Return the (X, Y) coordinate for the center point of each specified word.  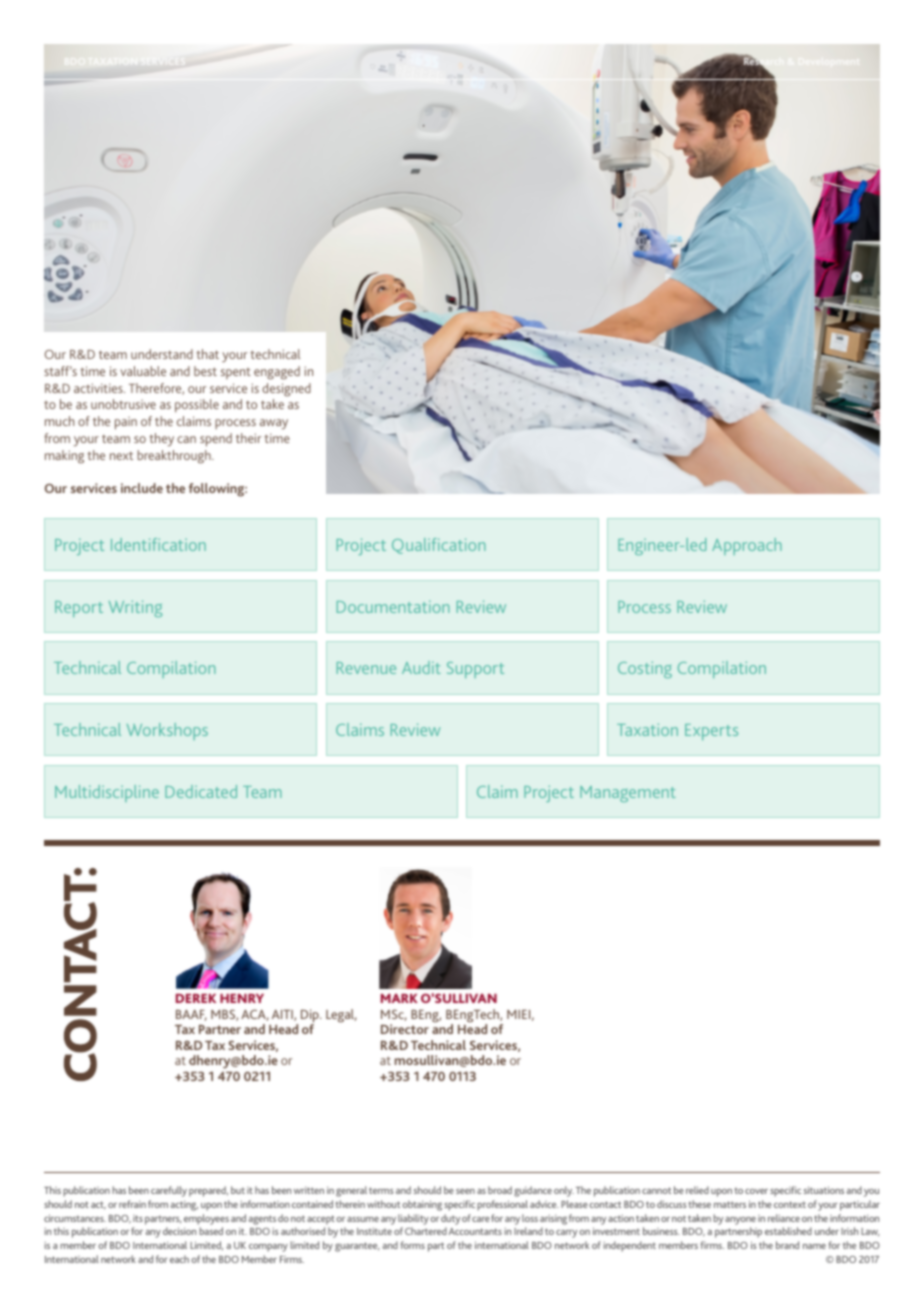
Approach (747, 546)
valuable (143, 371)
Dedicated (201, 791)
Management (628, 794)
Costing (645, 669)
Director (405, 1029)
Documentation (393, 607)
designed (286, 390)
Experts (711, 732)
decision (179, 1231)
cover (756, 1191)
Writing (135, 608)
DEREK (196, 998)
